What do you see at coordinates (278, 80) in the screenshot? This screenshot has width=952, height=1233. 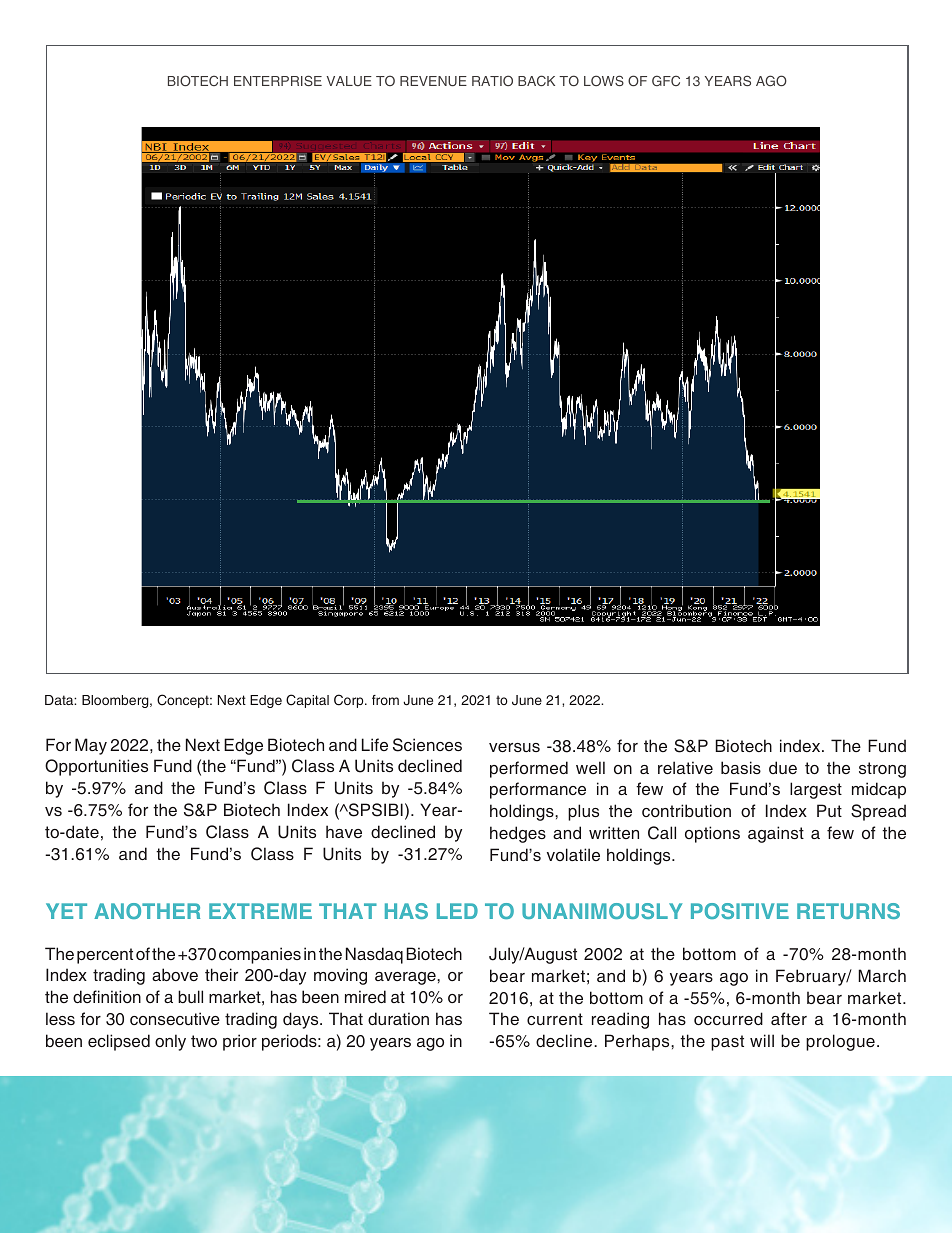 I see `ENTERPRISE` at bounding box center [278, 80].
